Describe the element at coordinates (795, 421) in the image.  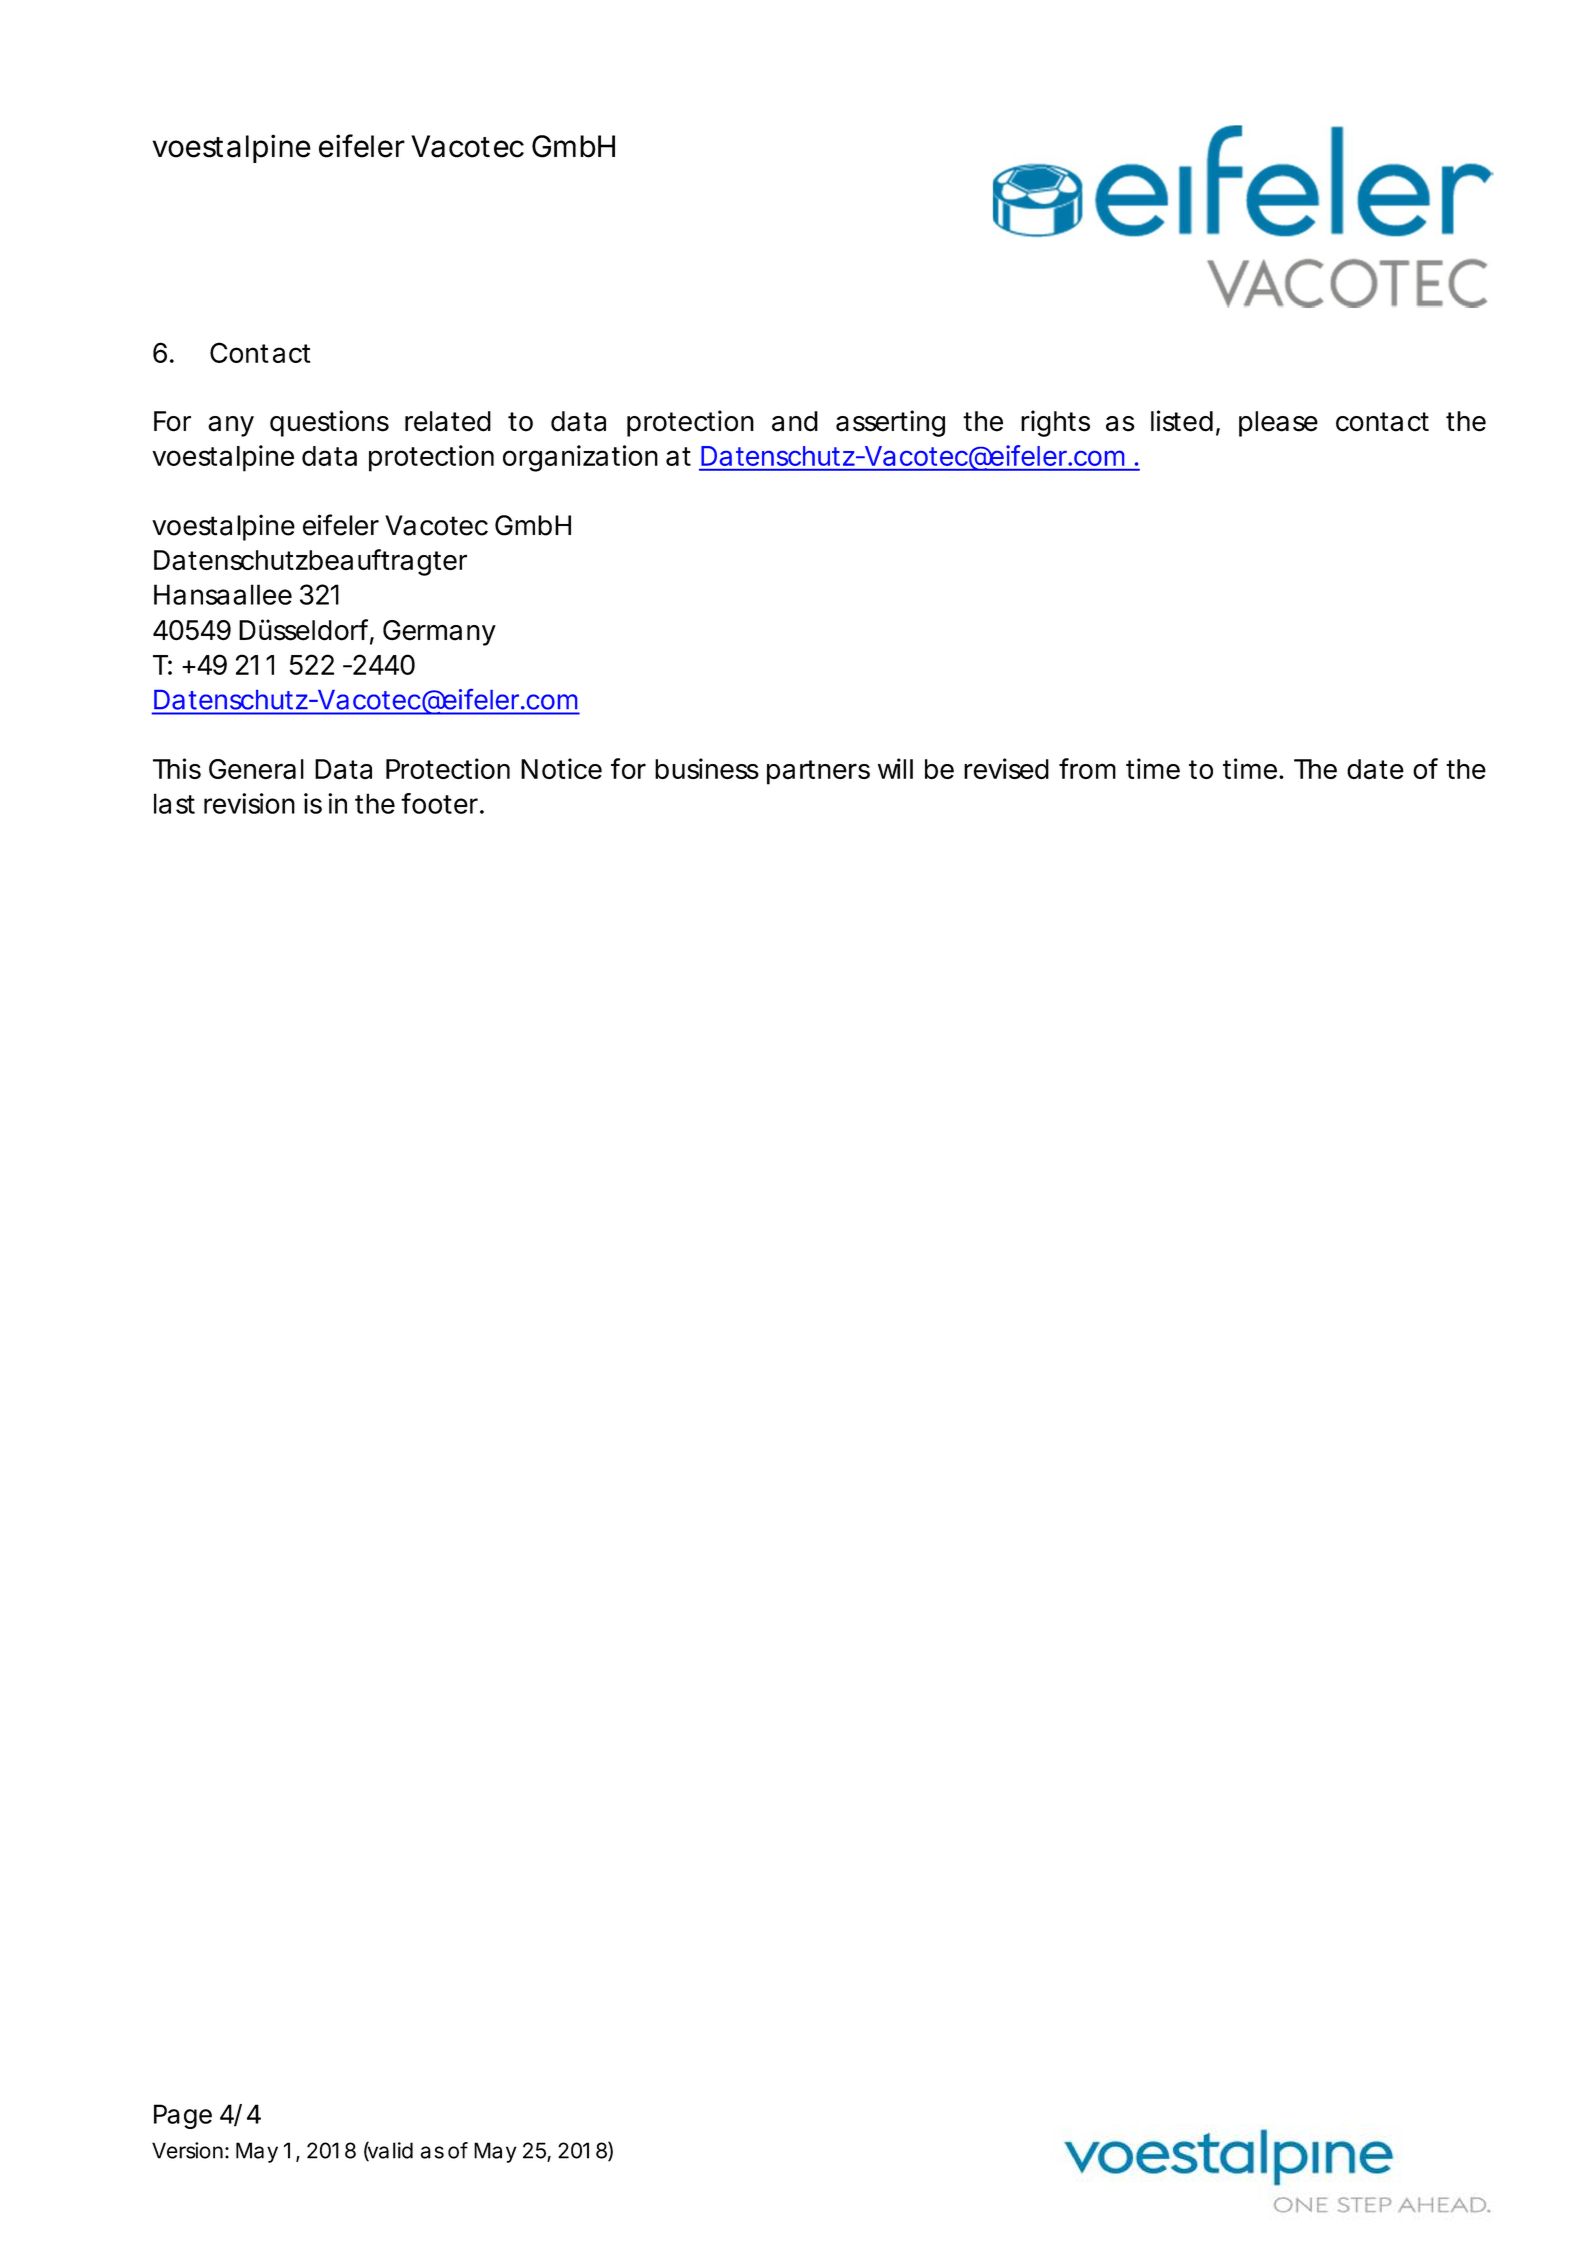
I see `and` at that location.
